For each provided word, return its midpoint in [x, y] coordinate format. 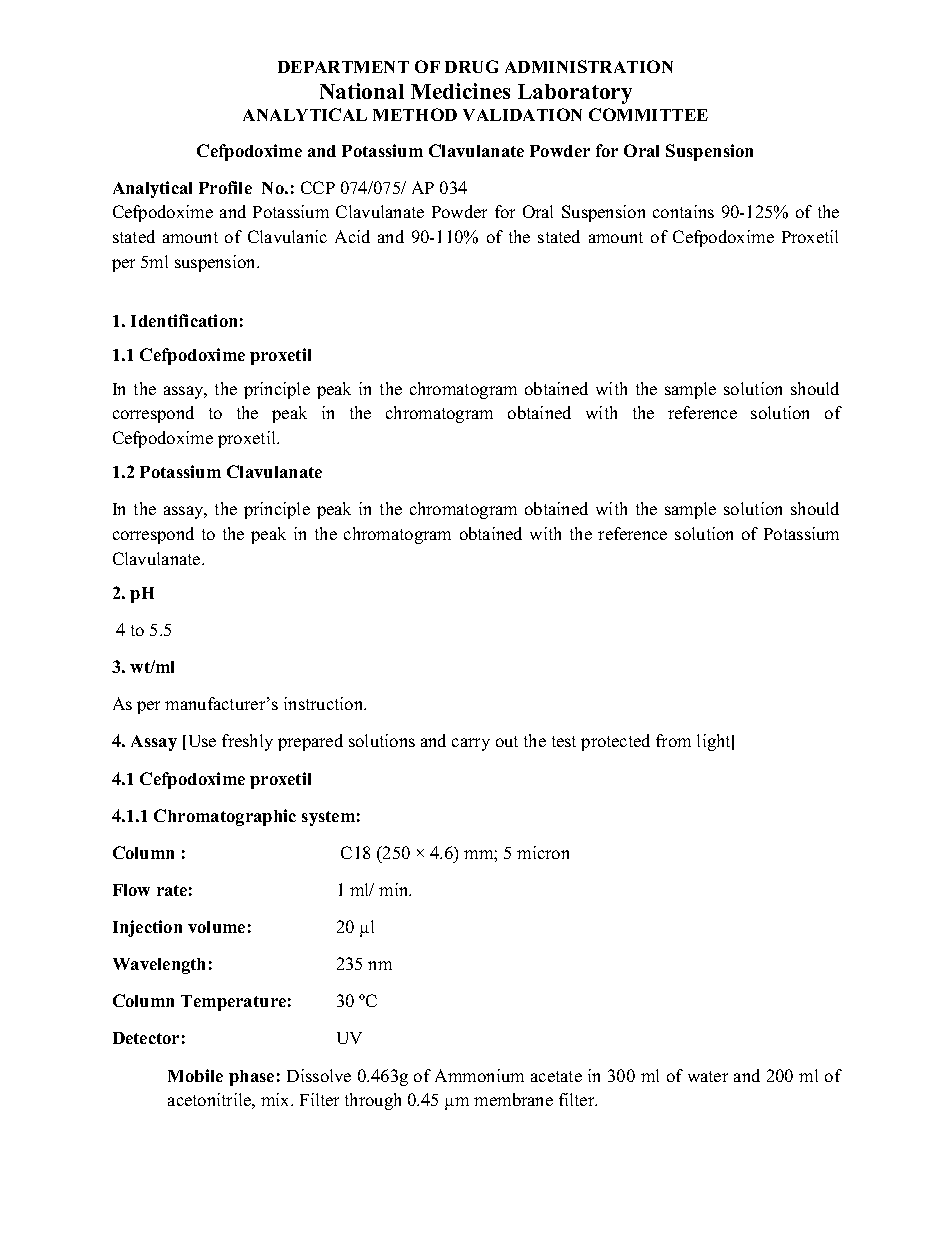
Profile [225, 187]
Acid [352, 236]
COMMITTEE [648, 114]
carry [471, 744]
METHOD [415, 114]
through [373, 1101]
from [673, 740]
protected [615, 742]
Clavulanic [287, 236]
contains [683, 211]
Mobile [195, 1075]
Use [202, 741]
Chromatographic [225, 817]
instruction [325, 703]
